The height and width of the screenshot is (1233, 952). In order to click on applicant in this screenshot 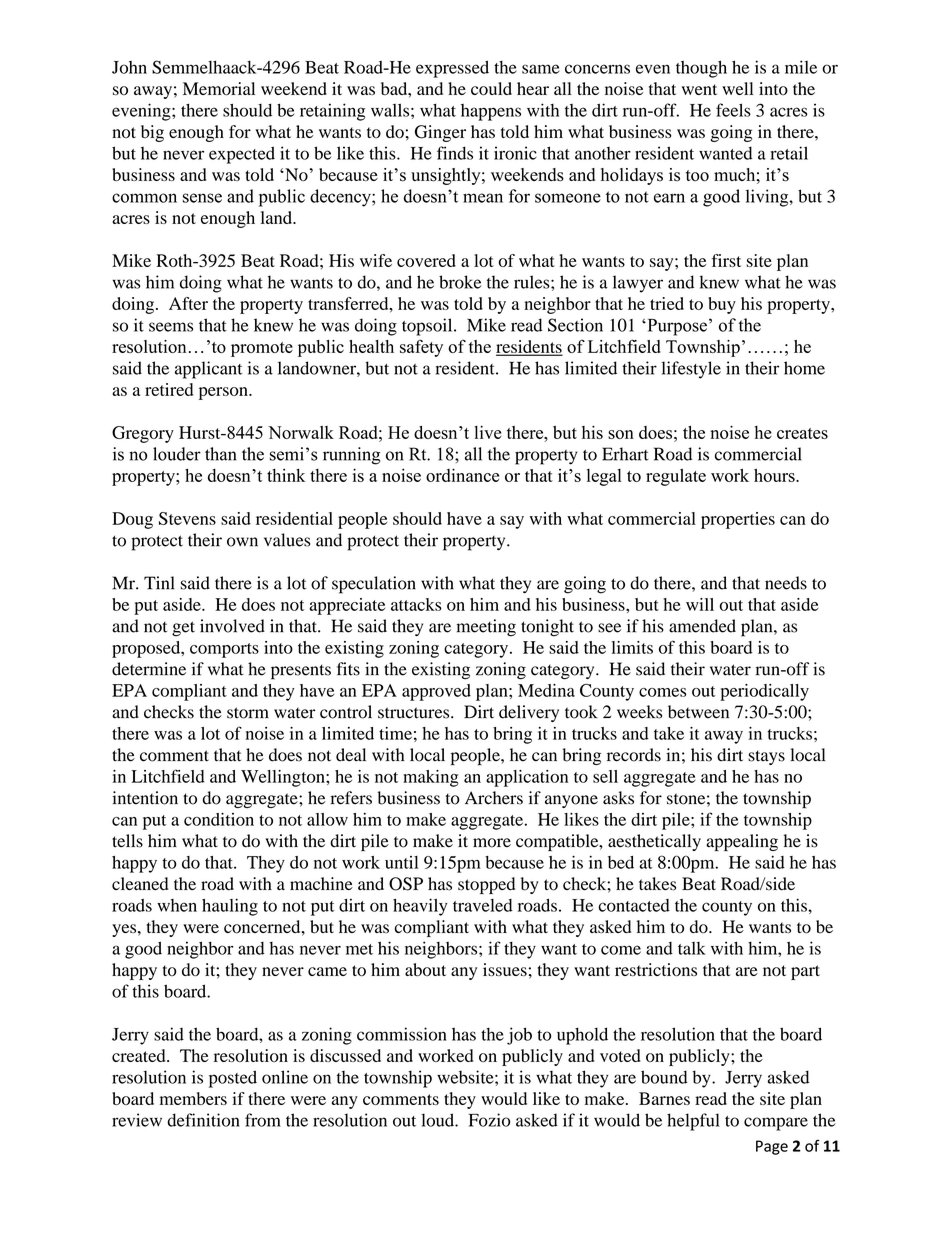, I will do `click(208, 370)`.
